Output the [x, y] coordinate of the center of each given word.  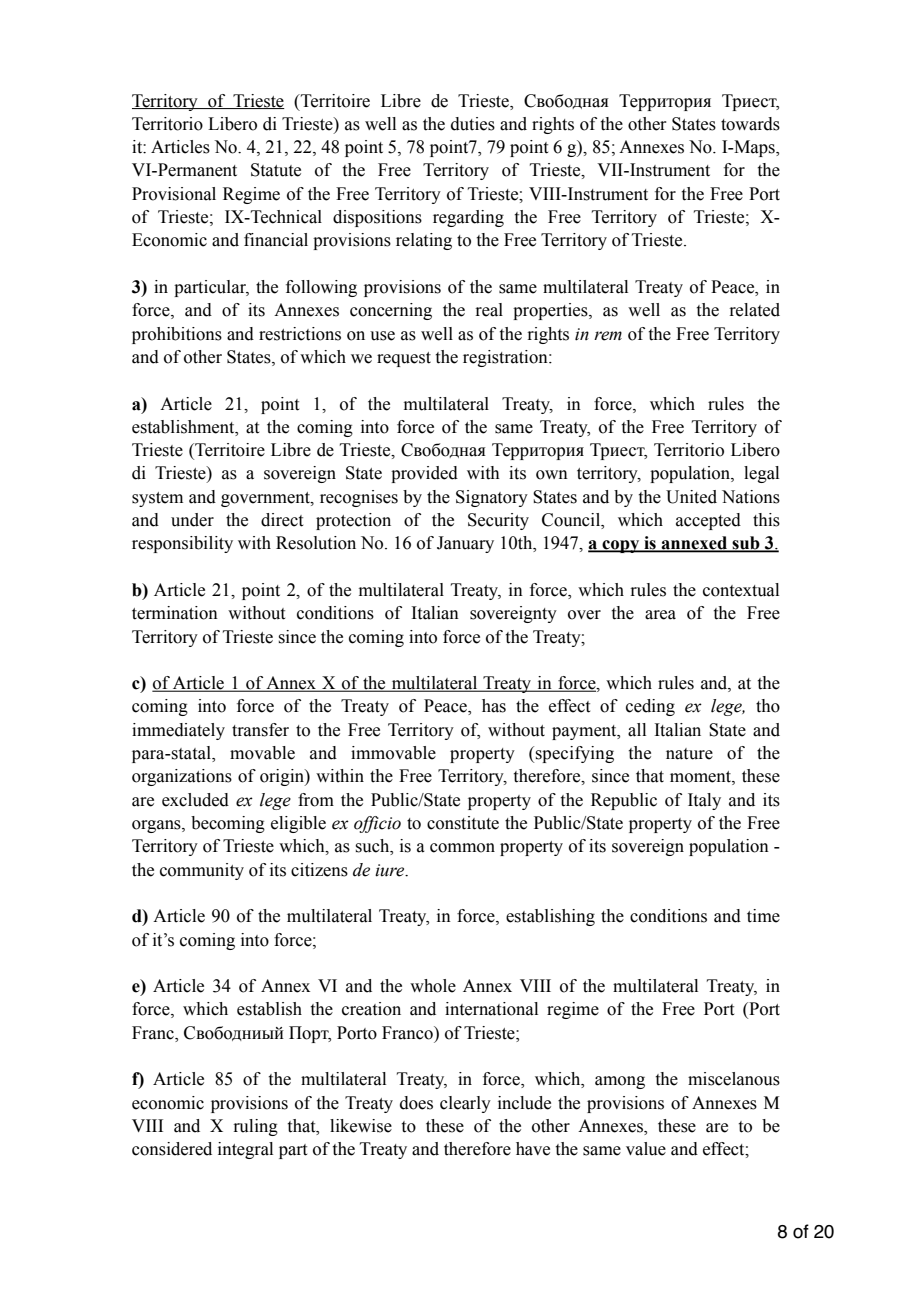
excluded [195, 800]
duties [473, 124]
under [192, 520]
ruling [255, 1127]
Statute [276, 170]
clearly [465, 1104]
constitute [463, 823]
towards [750, 124]
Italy [704, 801]
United [691, 497]
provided [424, 474]
